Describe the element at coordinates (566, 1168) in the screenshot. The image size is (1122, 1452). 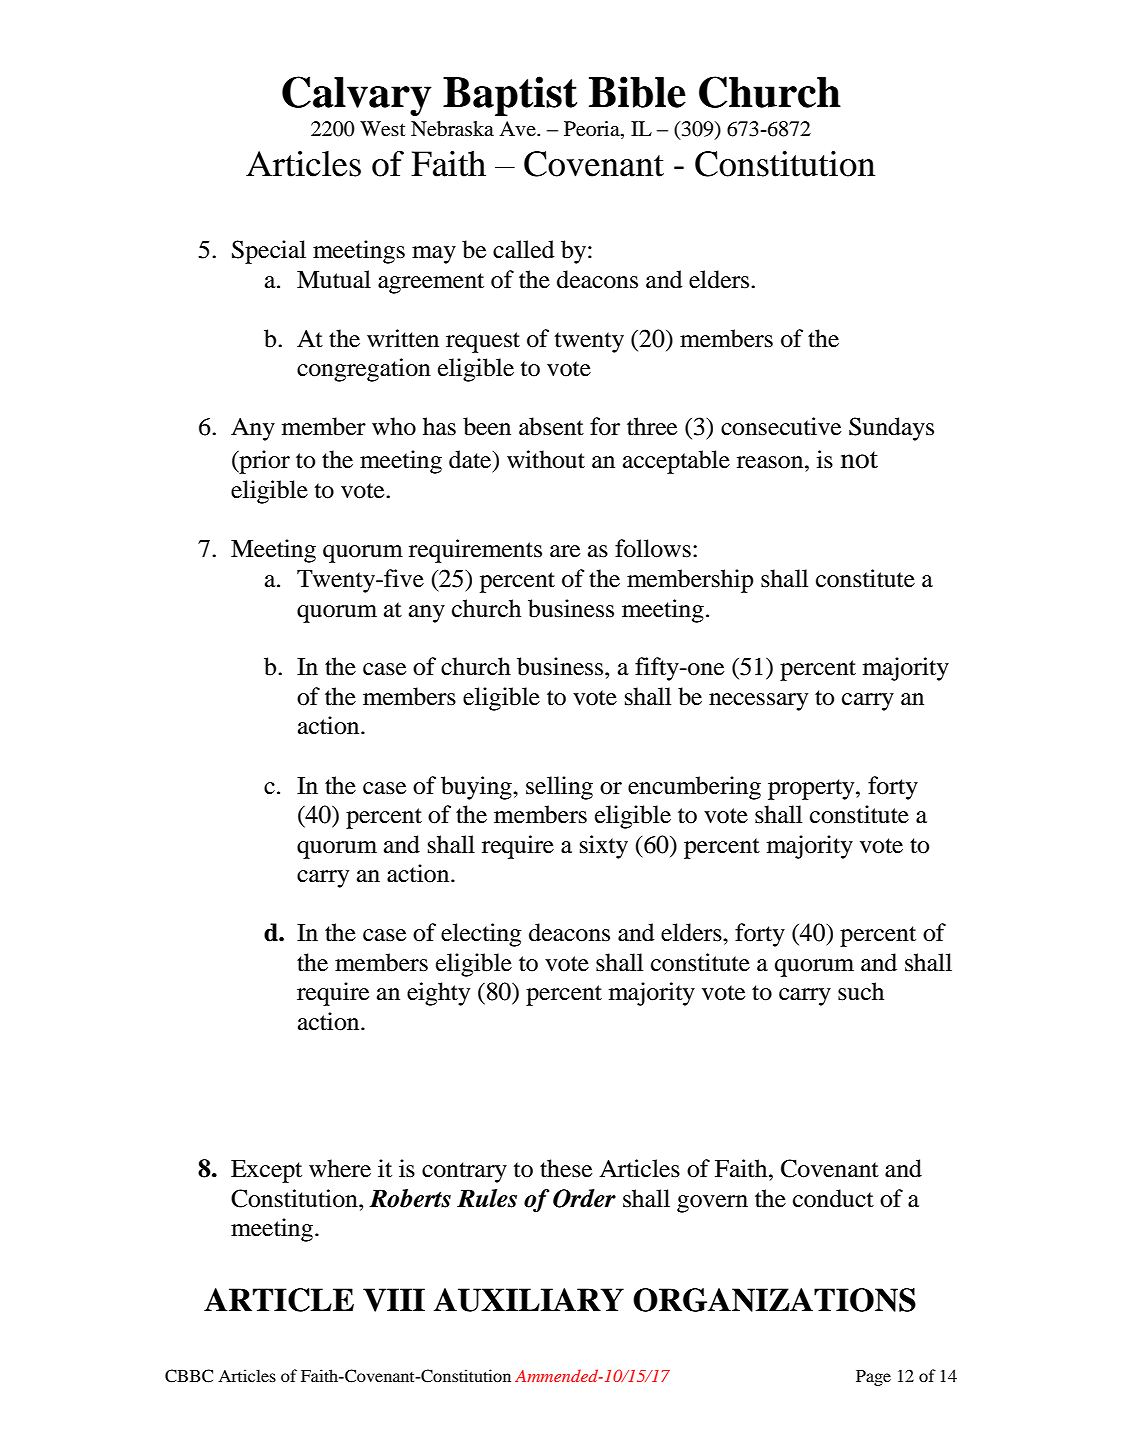
I see `these` at that location.
